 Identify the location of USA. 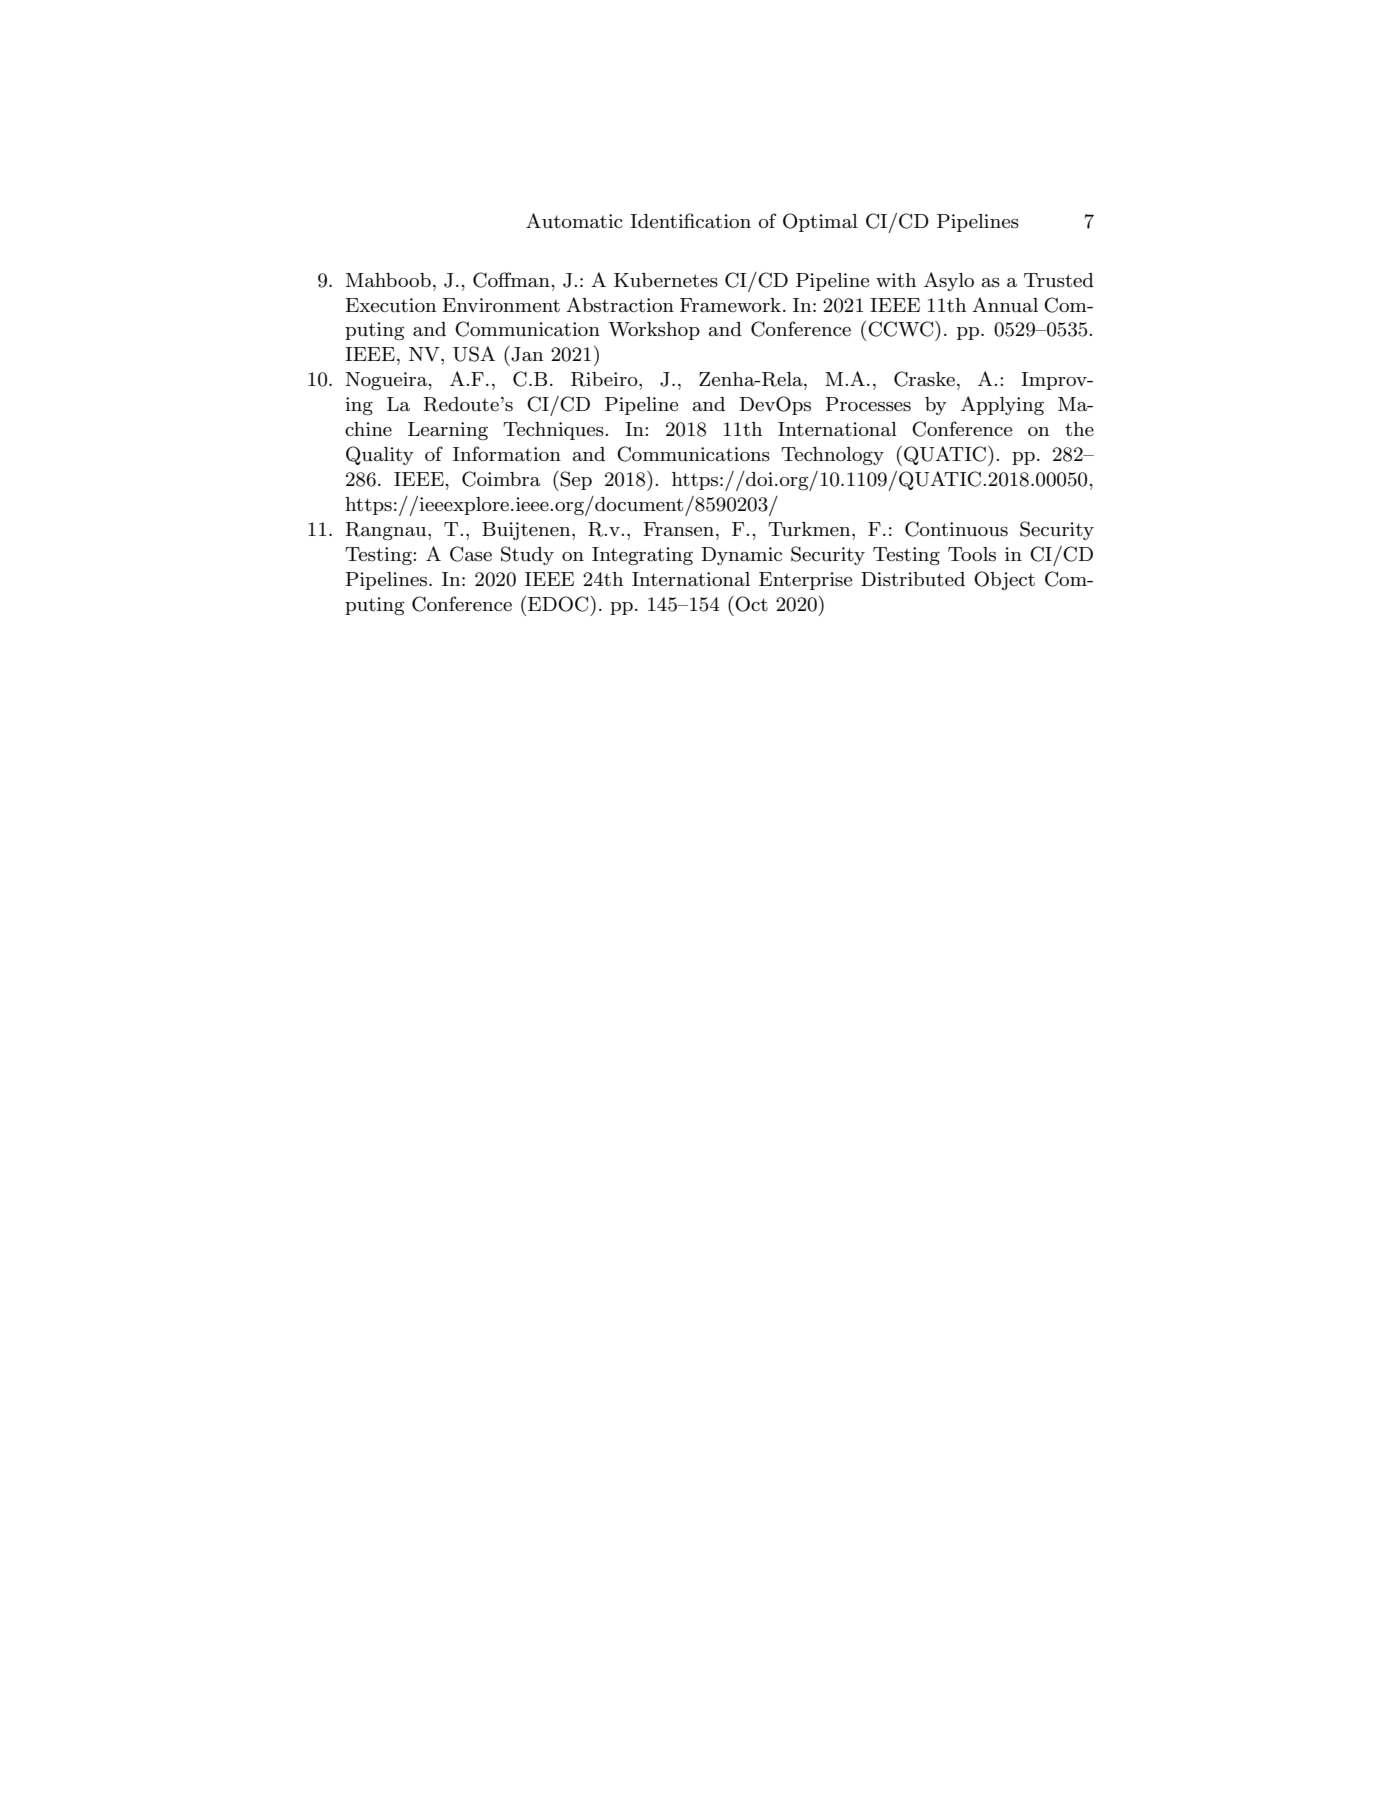
(474, 354).
